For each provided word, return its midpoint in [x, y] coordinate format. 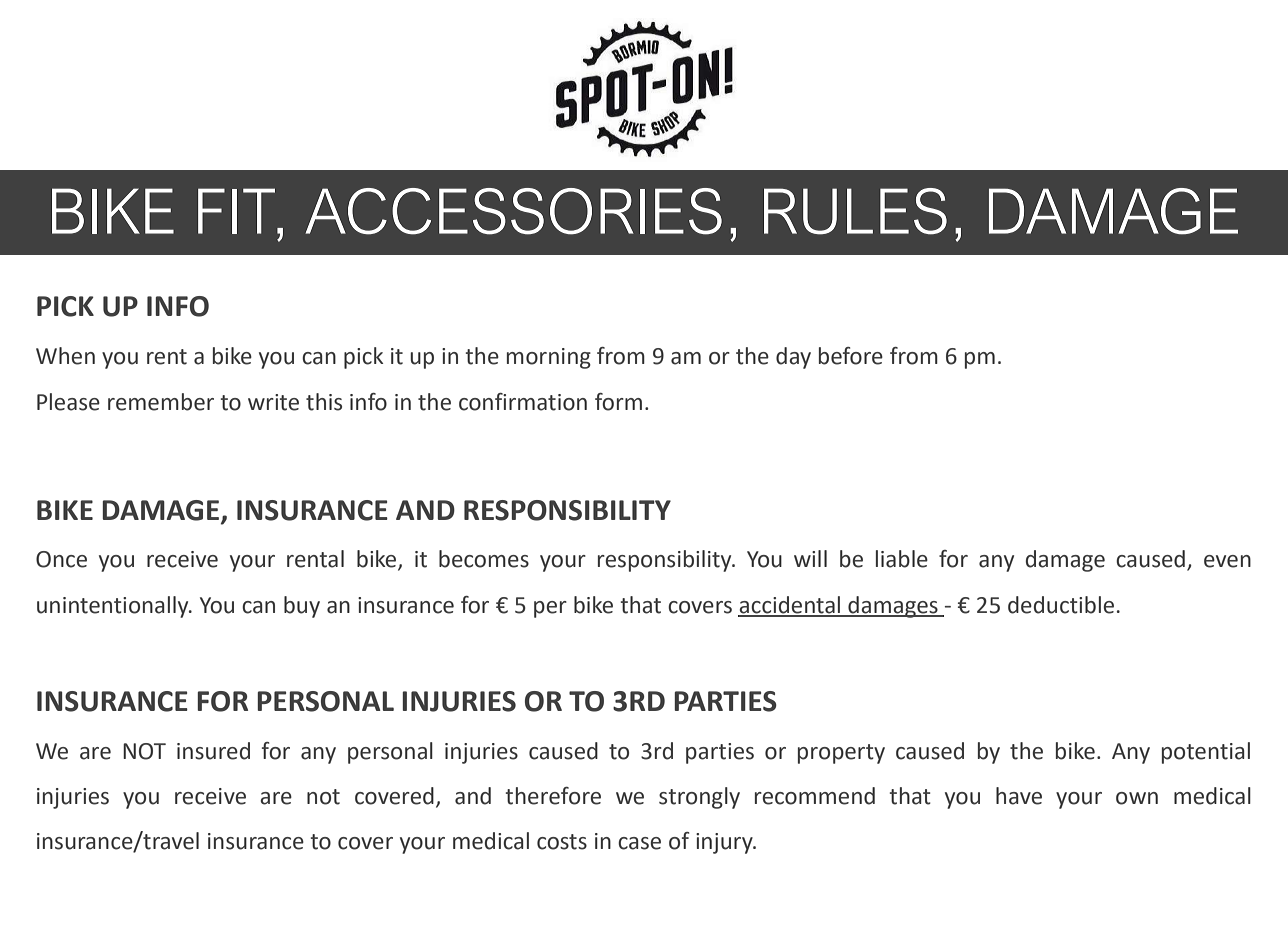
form [618, 402]
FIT [236, 211]
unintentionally [114, 607]
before [851, 356]
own [1137, 798]
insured [213, 751]
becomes [484, 559]
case [639, 843]
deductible [1061, 605]
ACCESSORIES [513, 211]
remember [161, 402]
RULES [855, 211]
